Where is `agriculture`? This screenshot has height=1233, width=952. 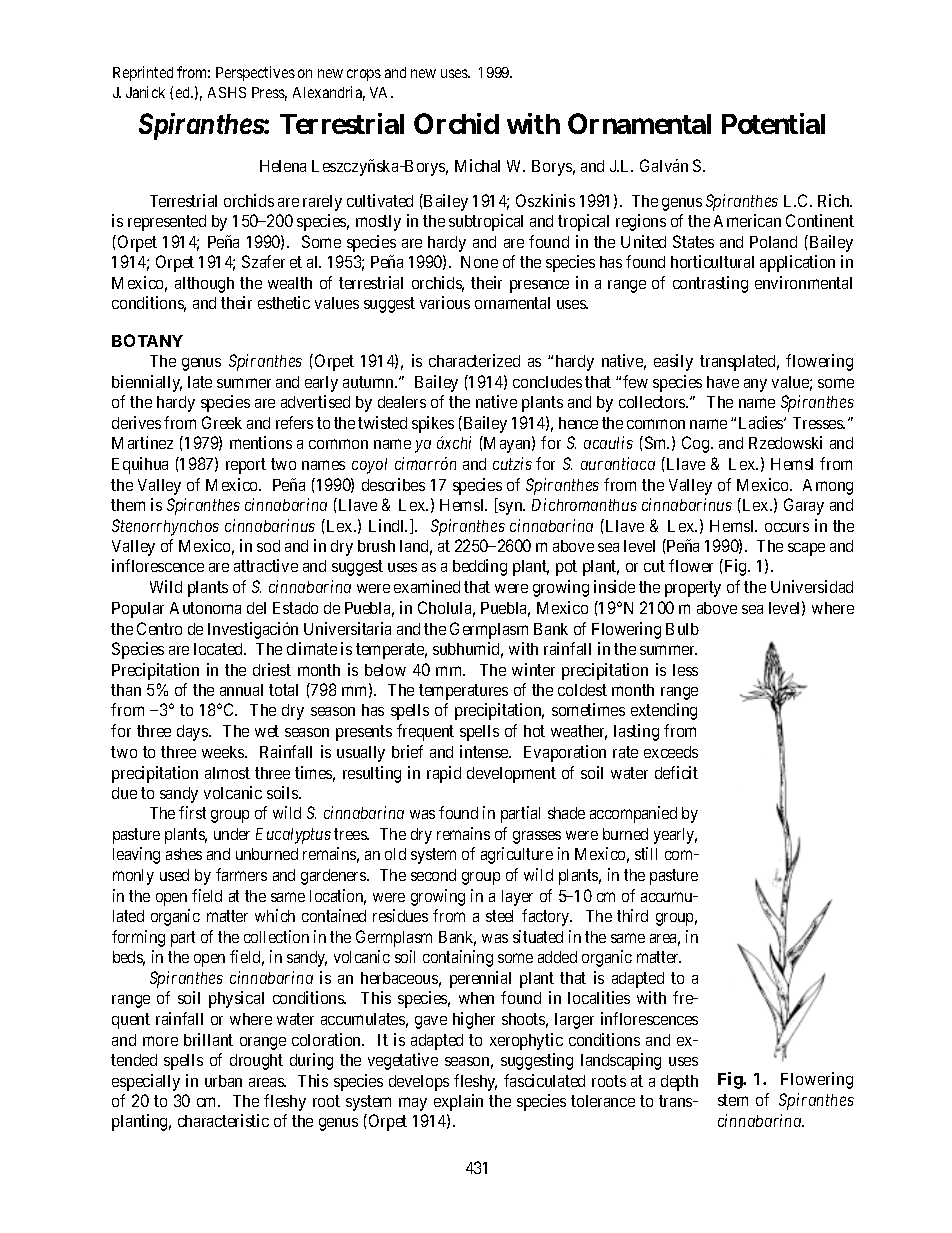
agriculture is located at coordinates (517, 855).
